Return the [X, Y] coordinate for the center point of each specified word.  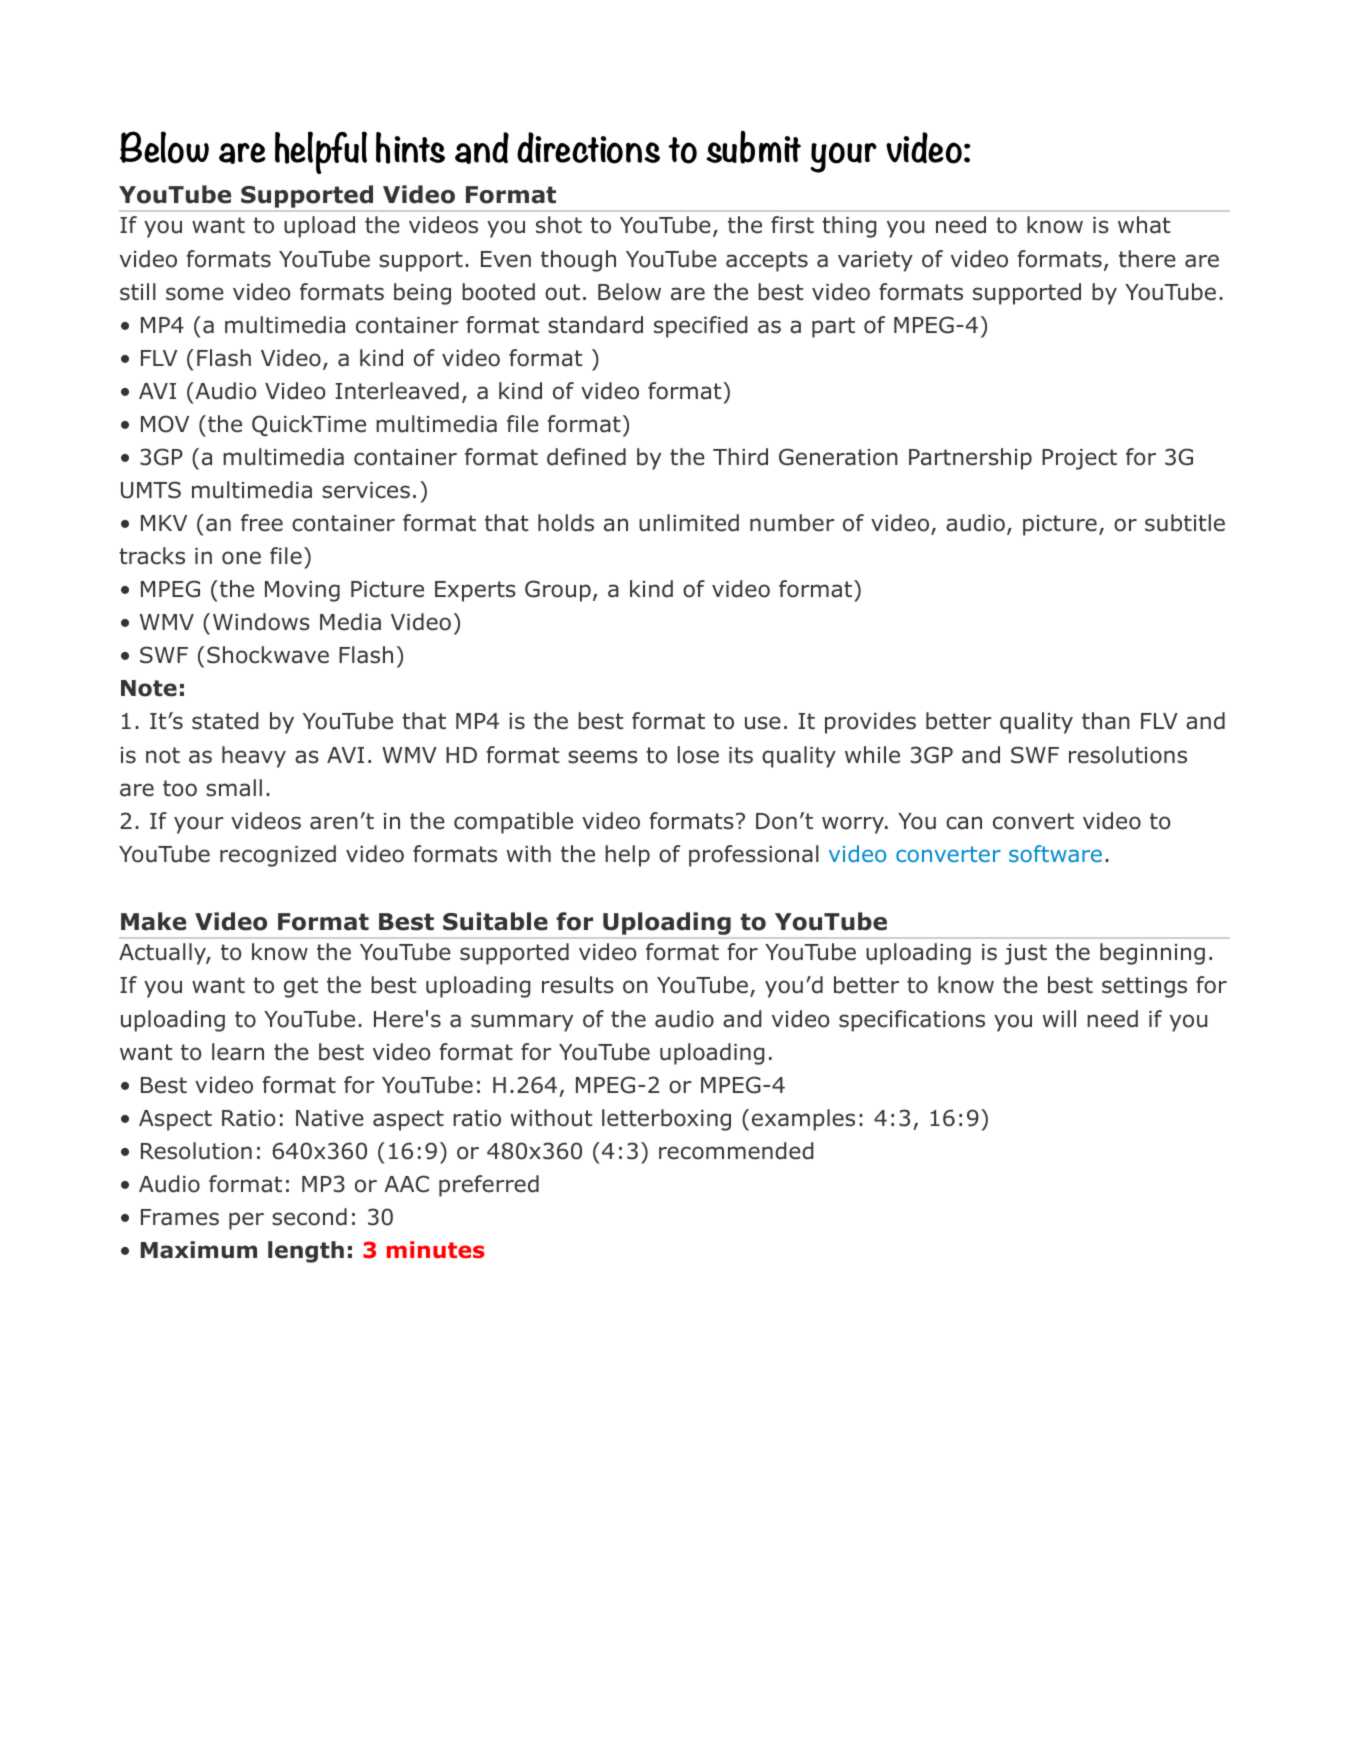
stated [225, 721]
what [1144, 225]
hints [410, 148]
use [763, 723]
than [1106, 721]
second [309, 1217]
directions [588, 148]
